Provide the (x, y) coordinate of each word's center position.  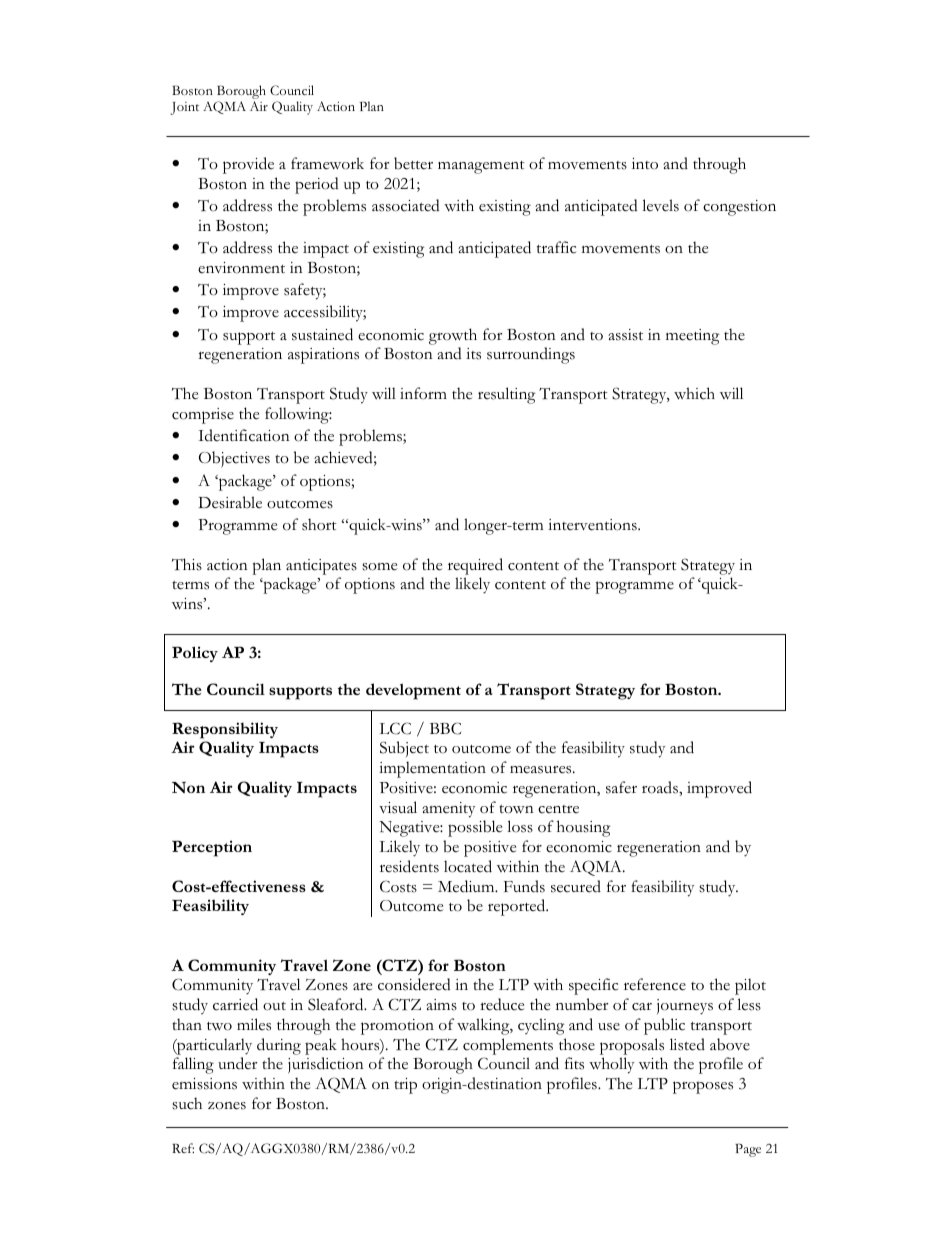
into (645, 164)
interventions (593, 525)
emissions (204, 1084)
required (475, 566)
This (187, 564)
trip (405, 1086)
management (481, 167)
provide (248, 165)
